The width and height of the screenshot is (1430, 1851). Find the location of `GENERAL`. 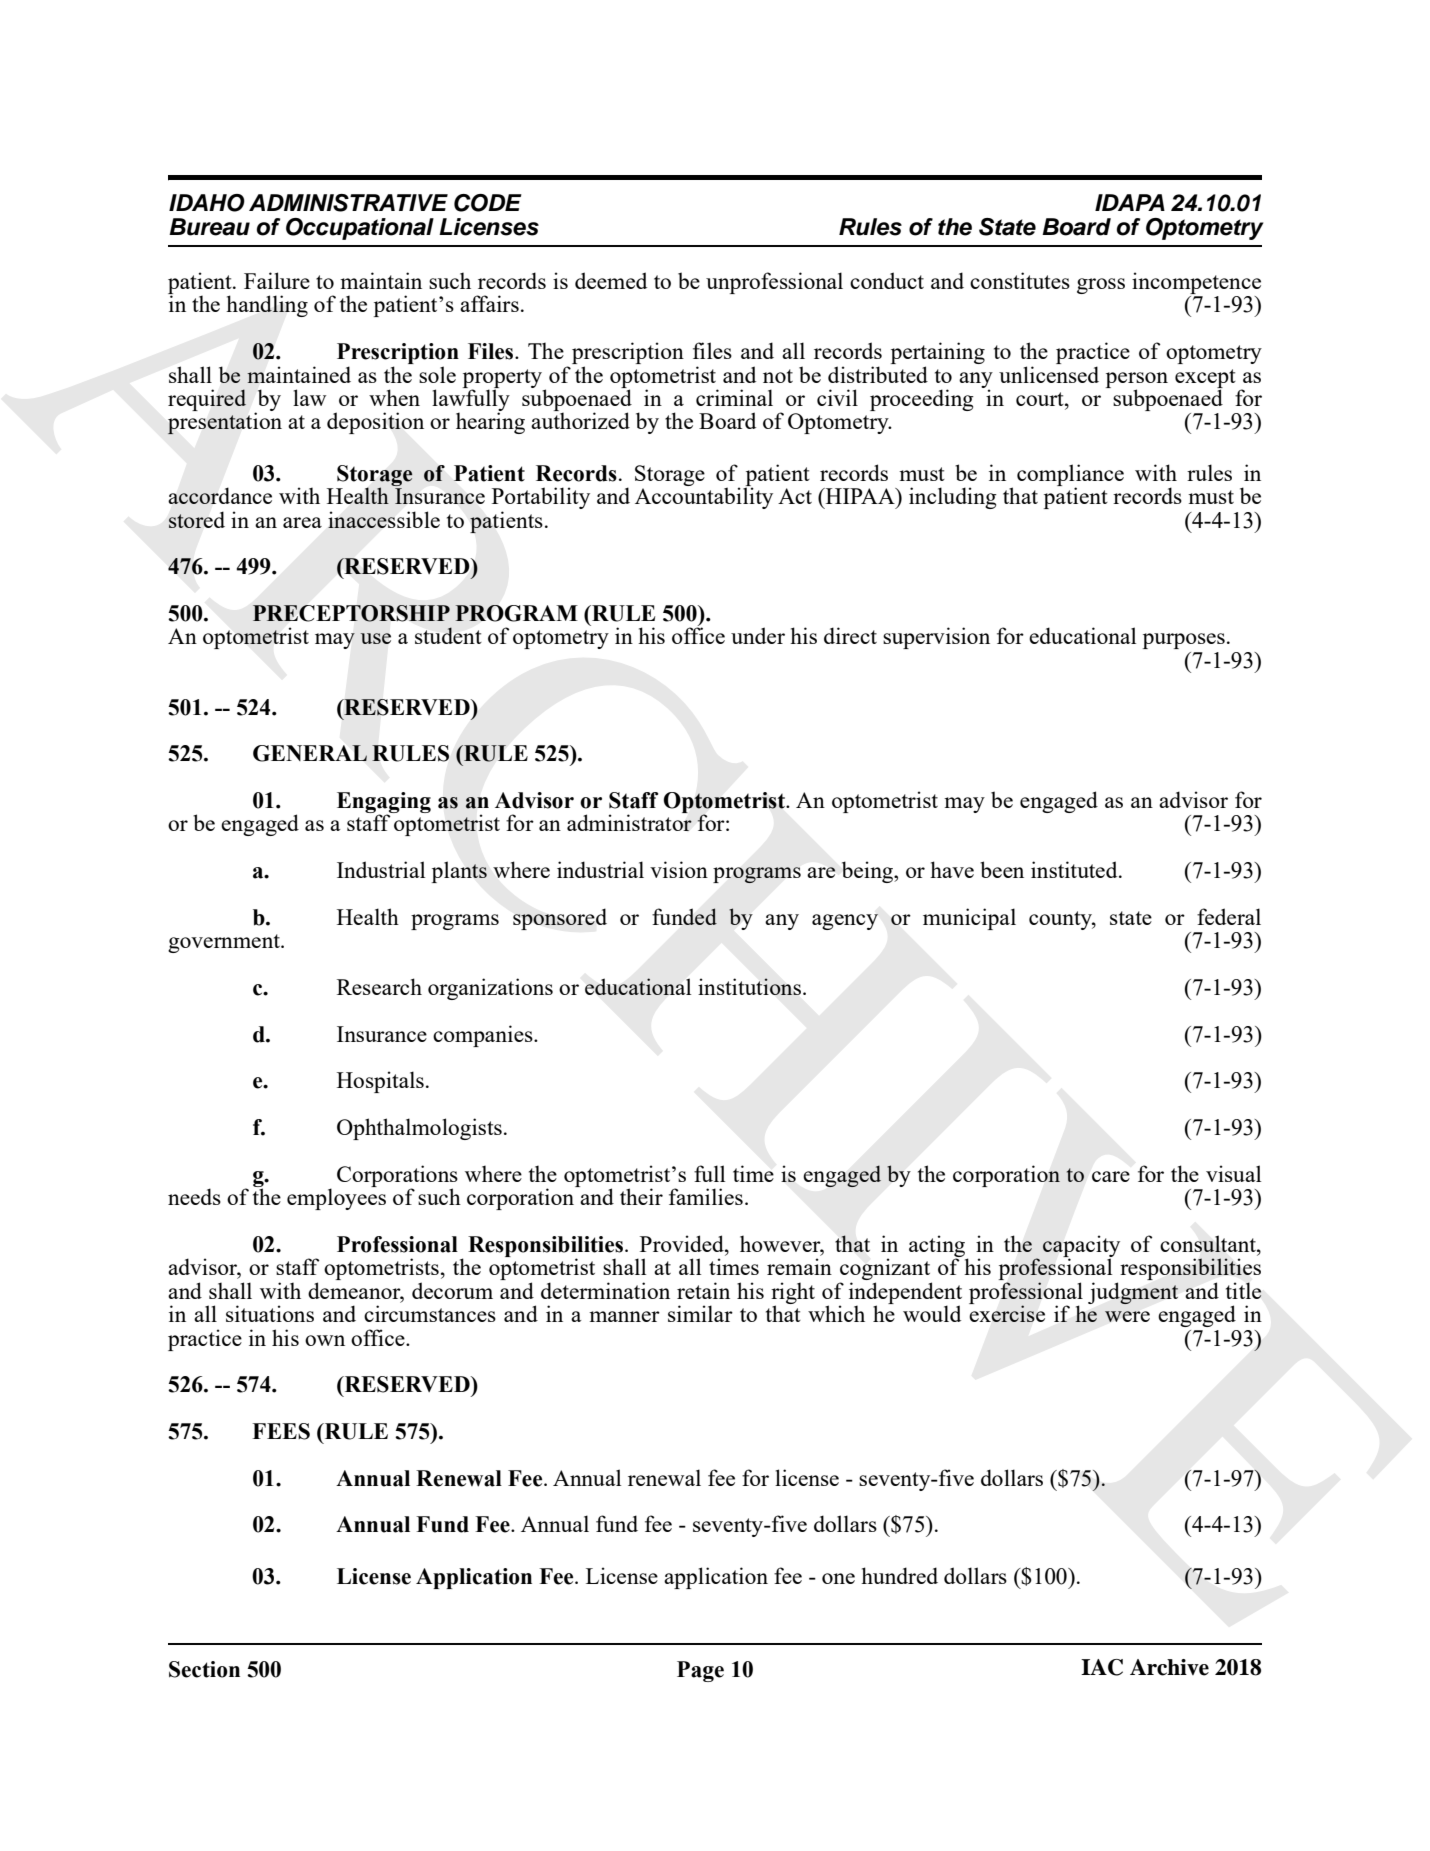

GENERAL is located at coordinates (310, 753).
